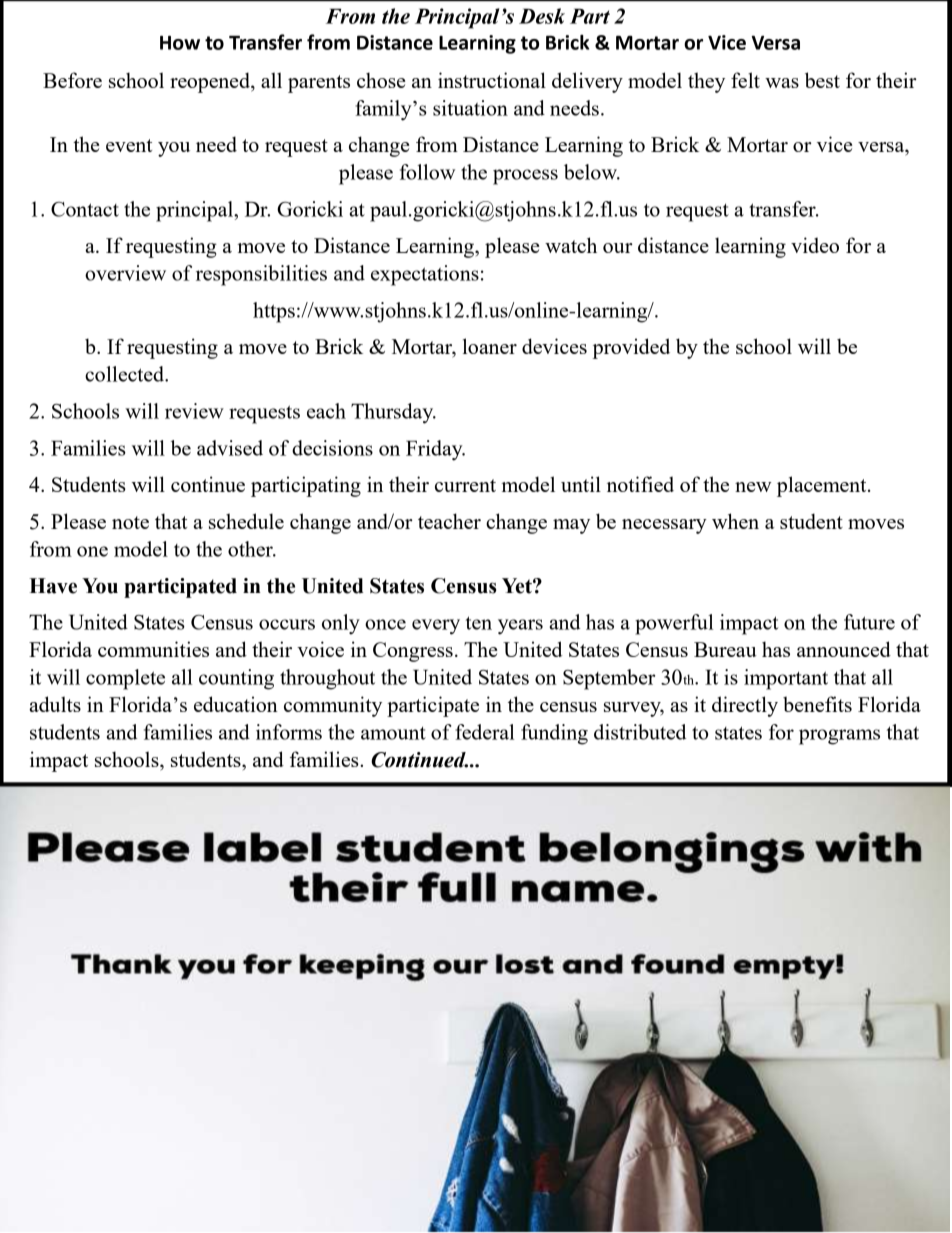  I want to click on directly, so click(745, 706).
